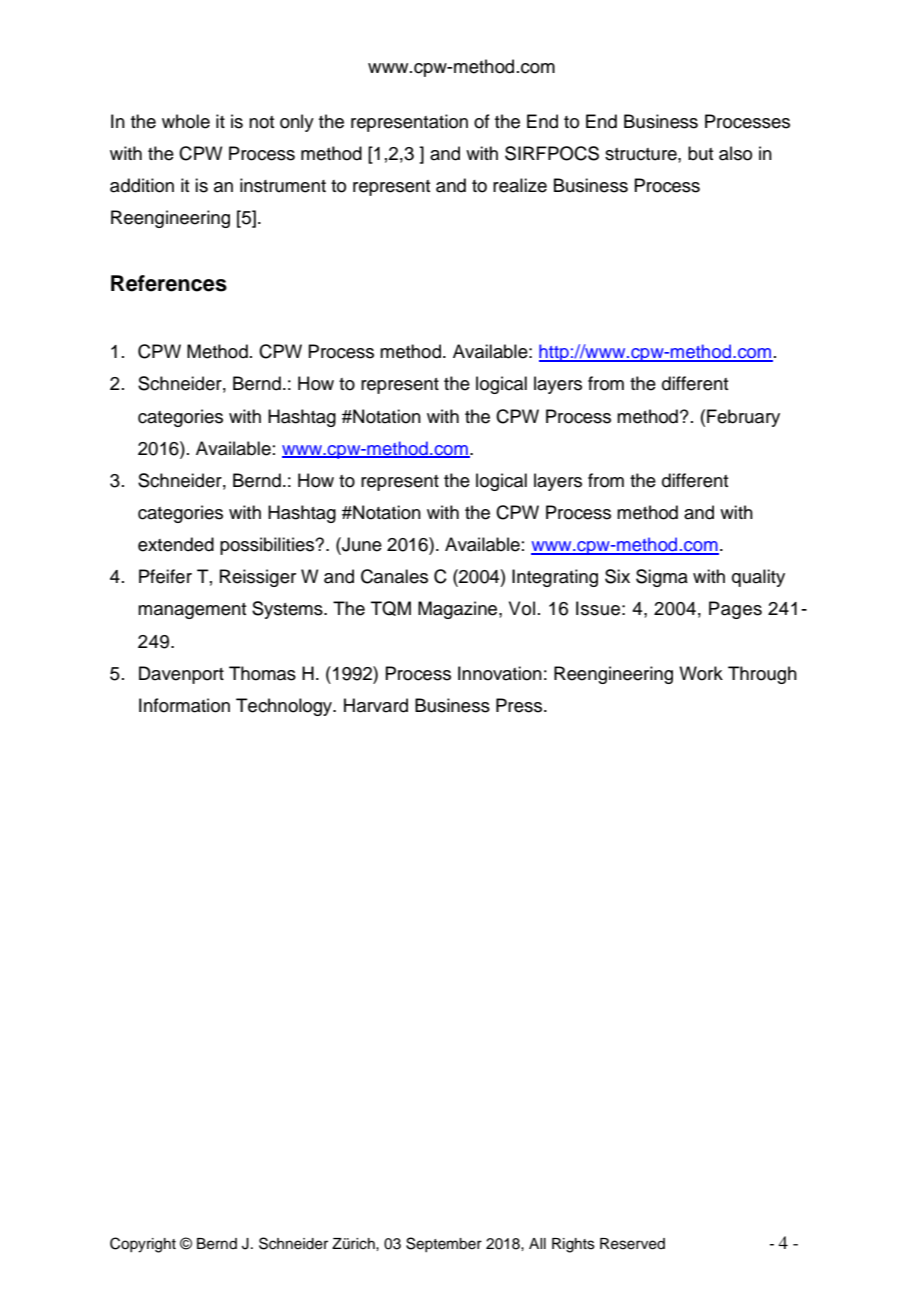 The height and width of the screenshot is (1308, 924). What do you see at coordinates (186, 121) in the screenshot?
I see `whole` at bounding box center [186, 121].
